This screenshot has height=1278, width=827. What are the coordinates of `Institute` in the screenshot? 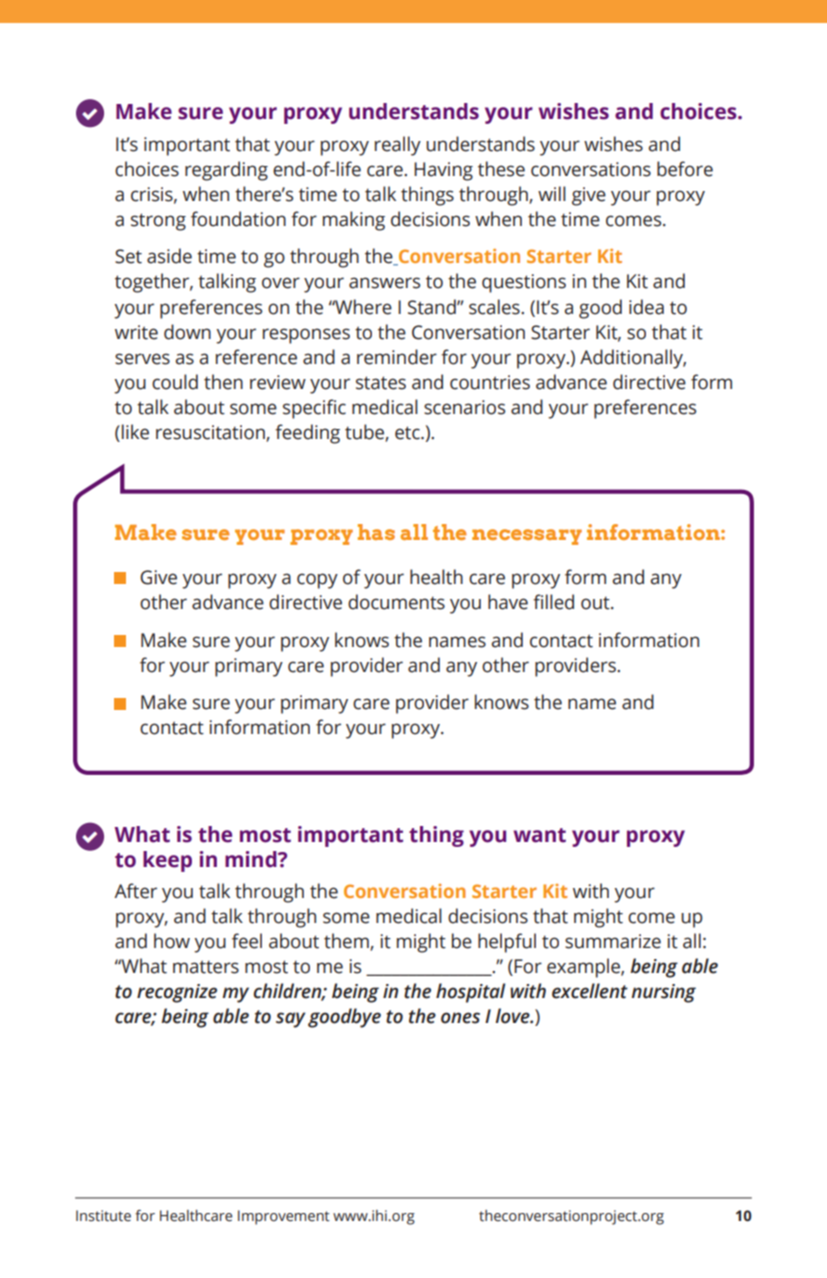 It's located at (103, 1216).
